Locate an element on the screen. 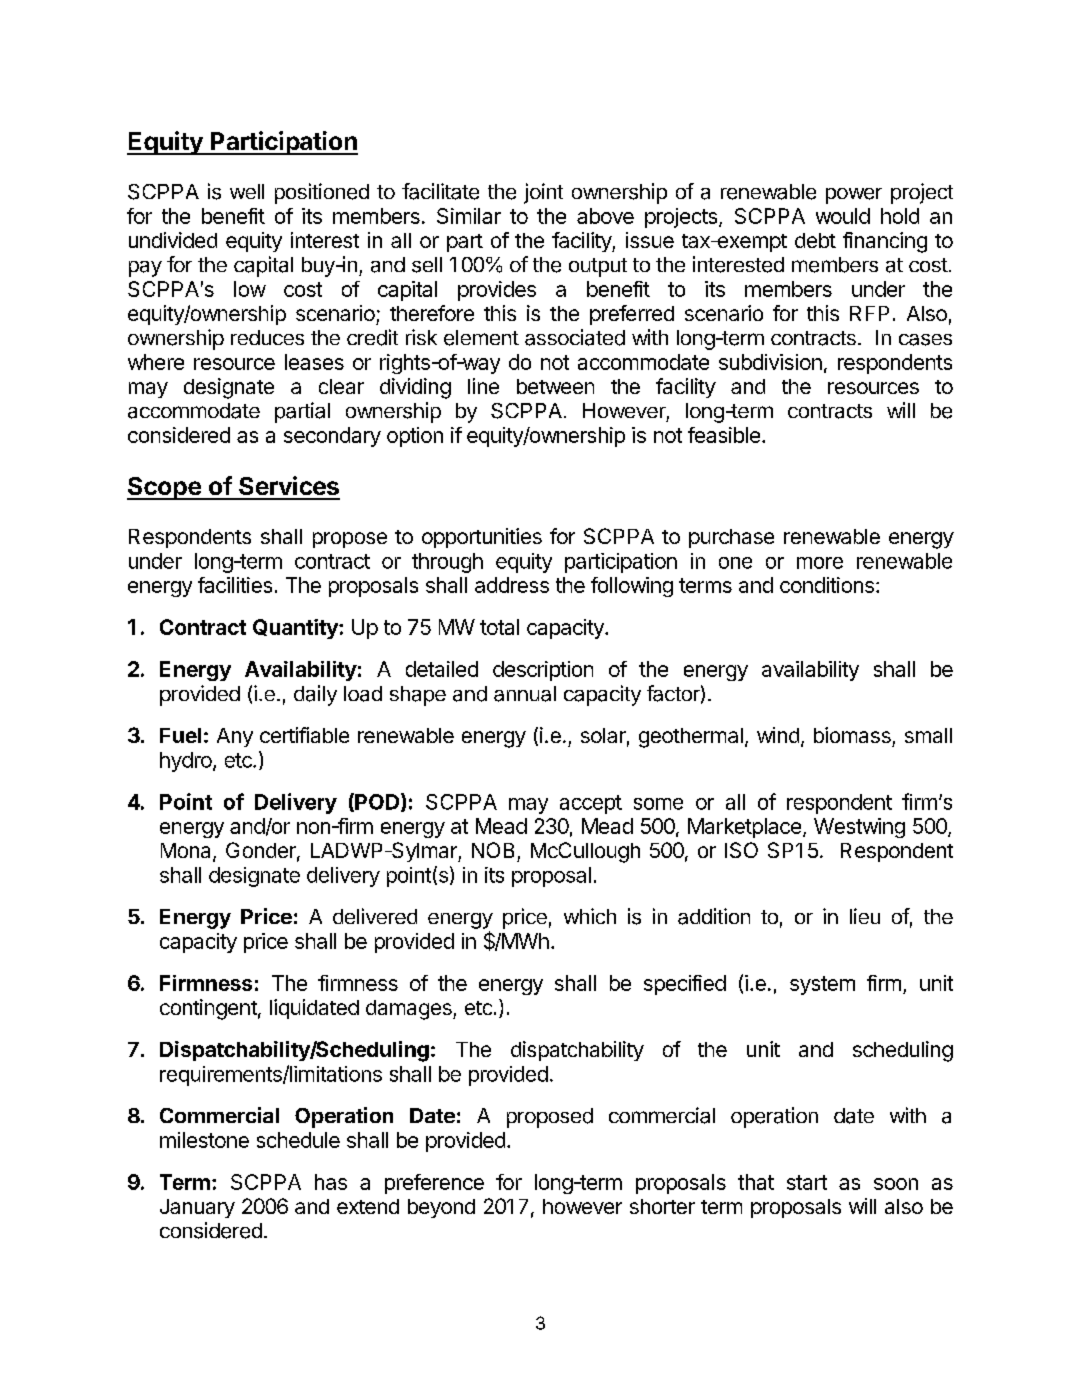 The image size is (1080, 1397). would is located at coordinates (843, 216).
